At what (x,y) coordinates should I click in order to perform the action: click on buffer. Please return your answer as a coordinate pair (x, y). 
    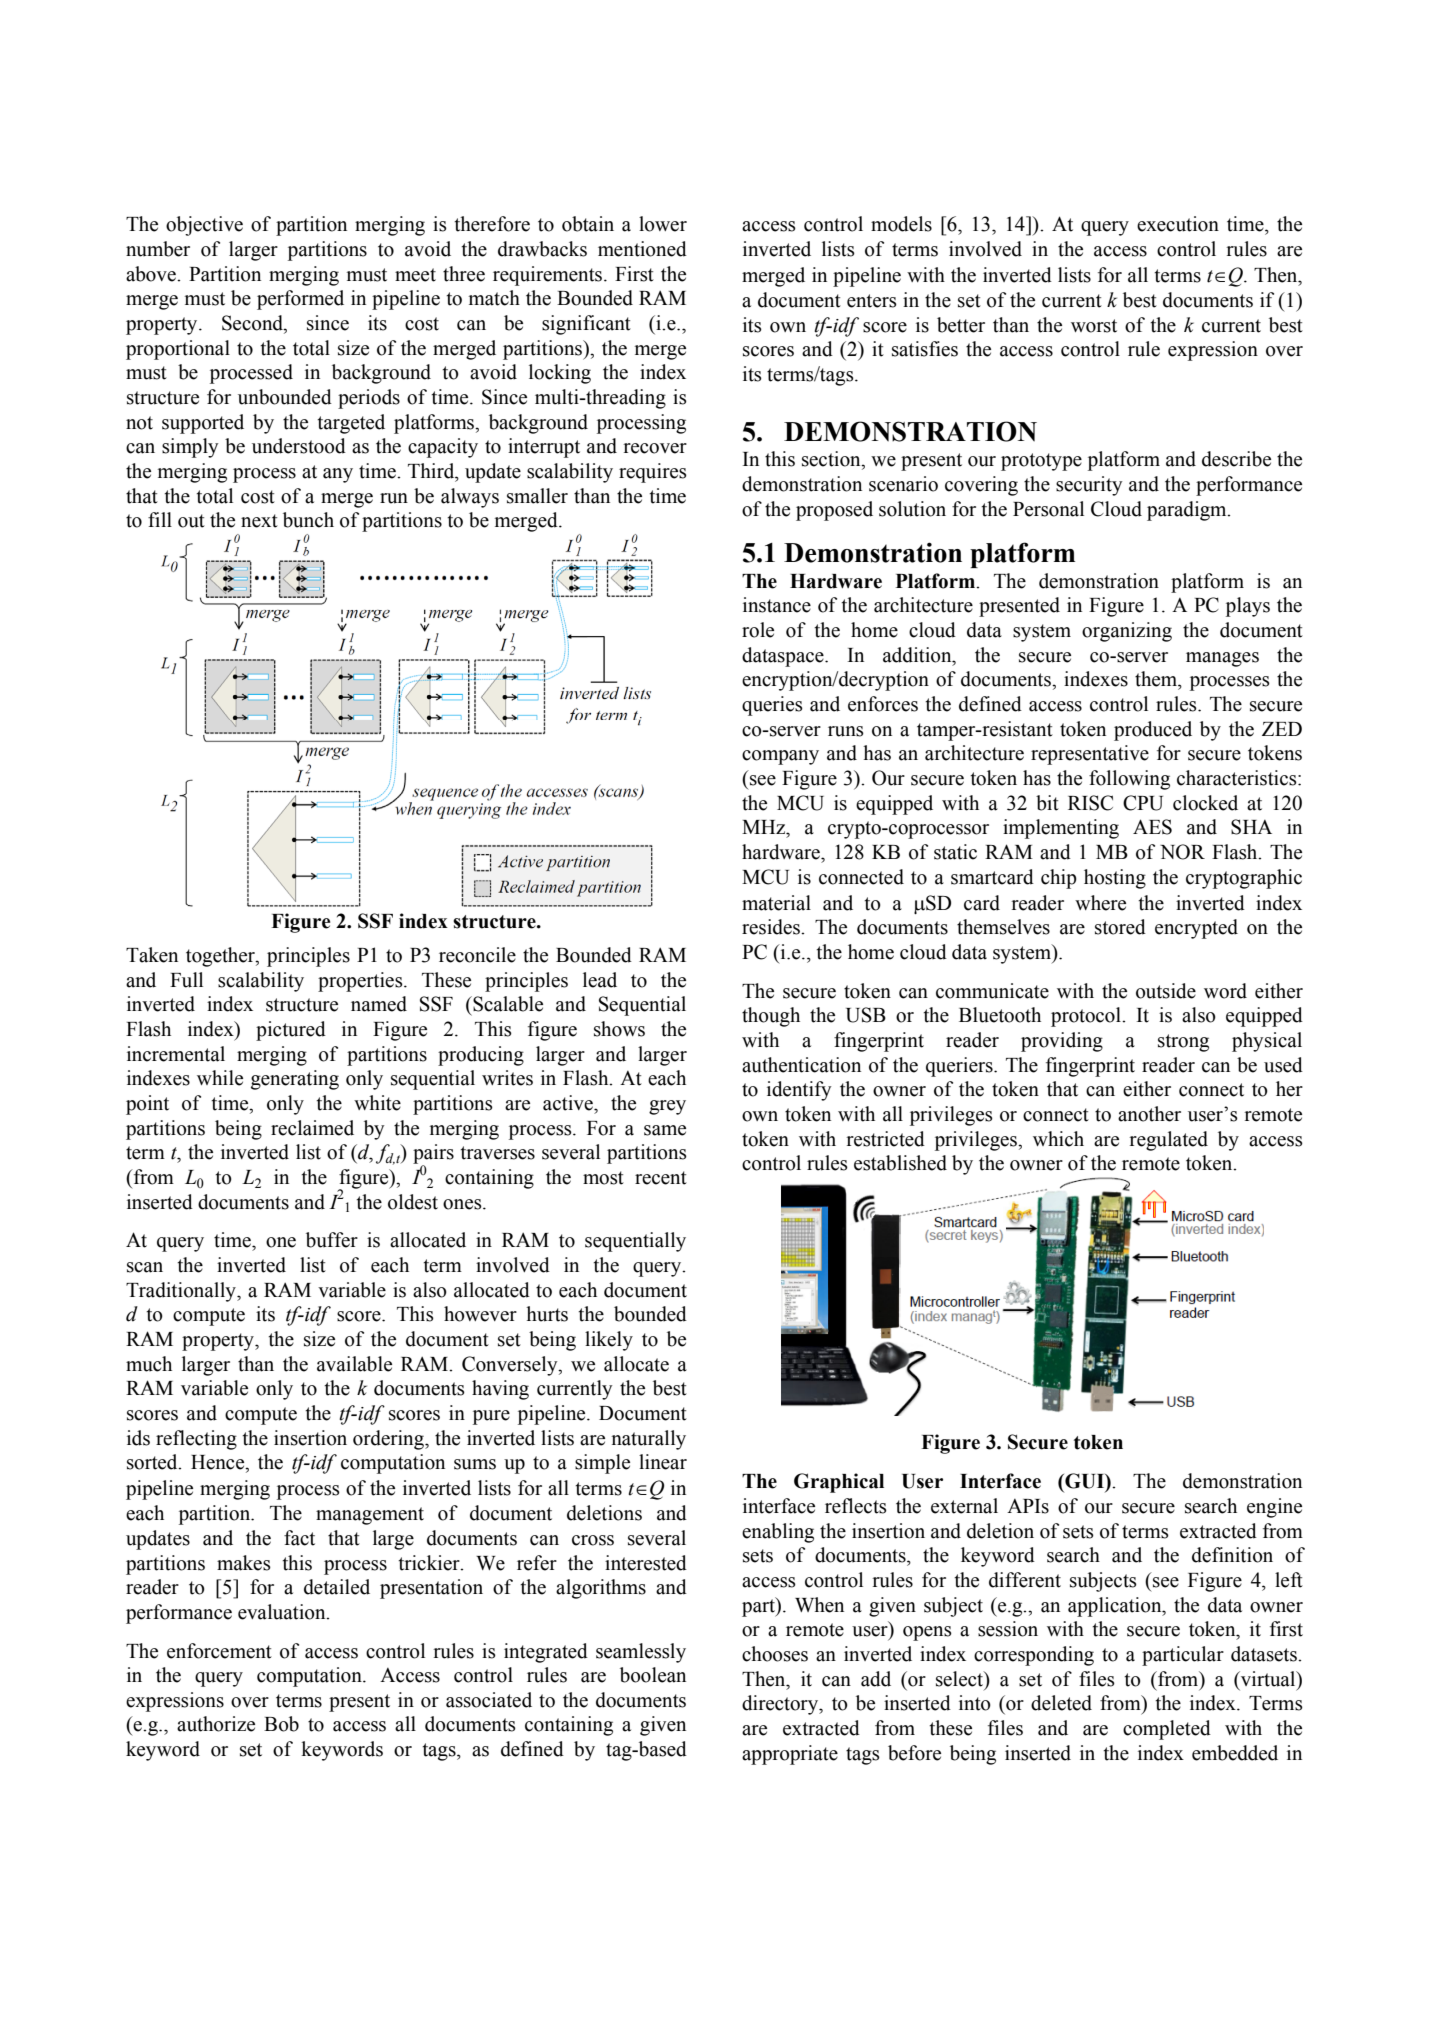
    Looking at the image, I should click on (332, 1240).
